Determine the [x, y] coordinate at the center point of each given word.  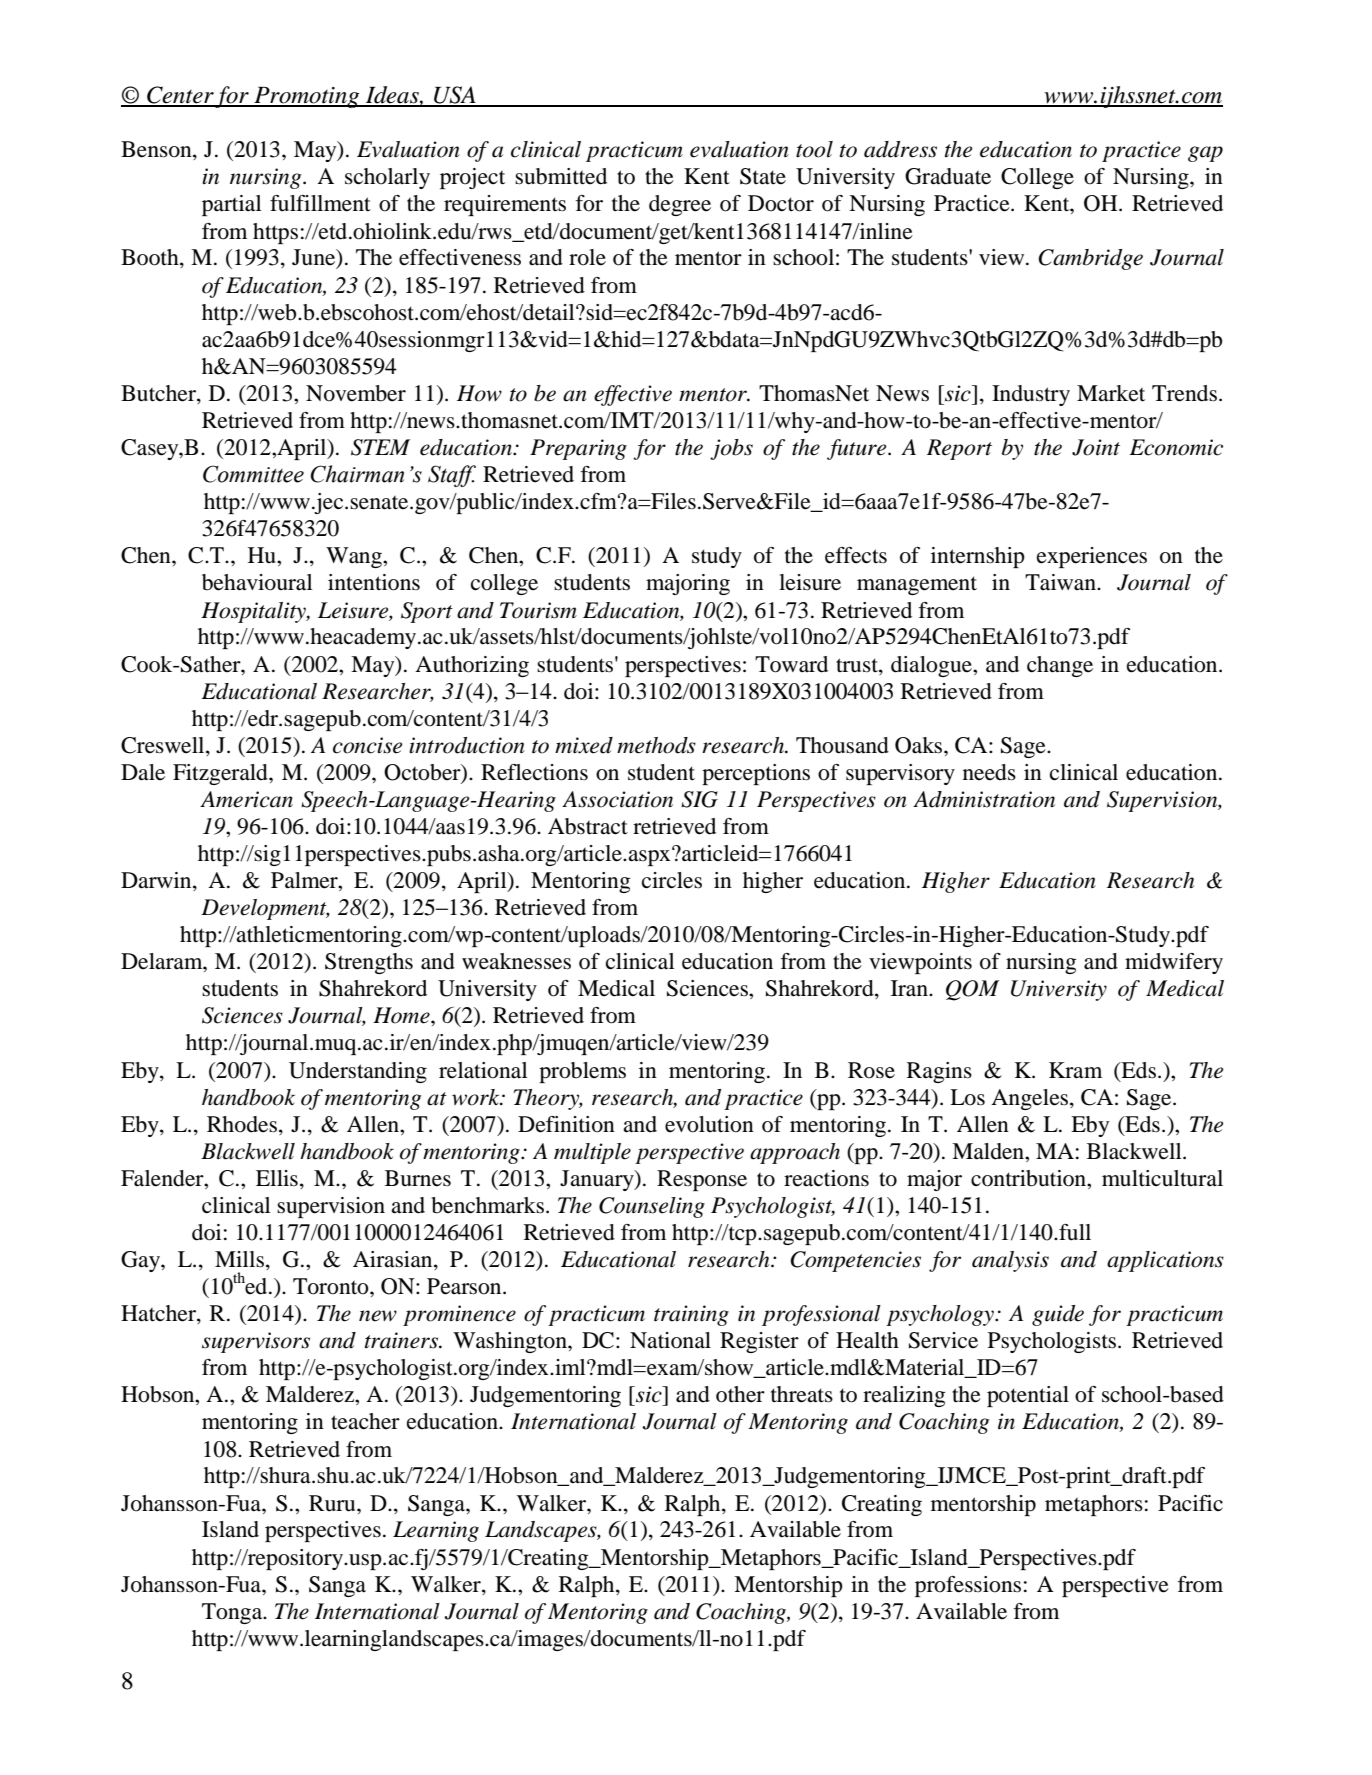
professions [968, 1586]
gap [1205, 154]
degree [680, 205]
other [740, 1394]
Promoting [307, 97]
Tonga [233, 1613]
